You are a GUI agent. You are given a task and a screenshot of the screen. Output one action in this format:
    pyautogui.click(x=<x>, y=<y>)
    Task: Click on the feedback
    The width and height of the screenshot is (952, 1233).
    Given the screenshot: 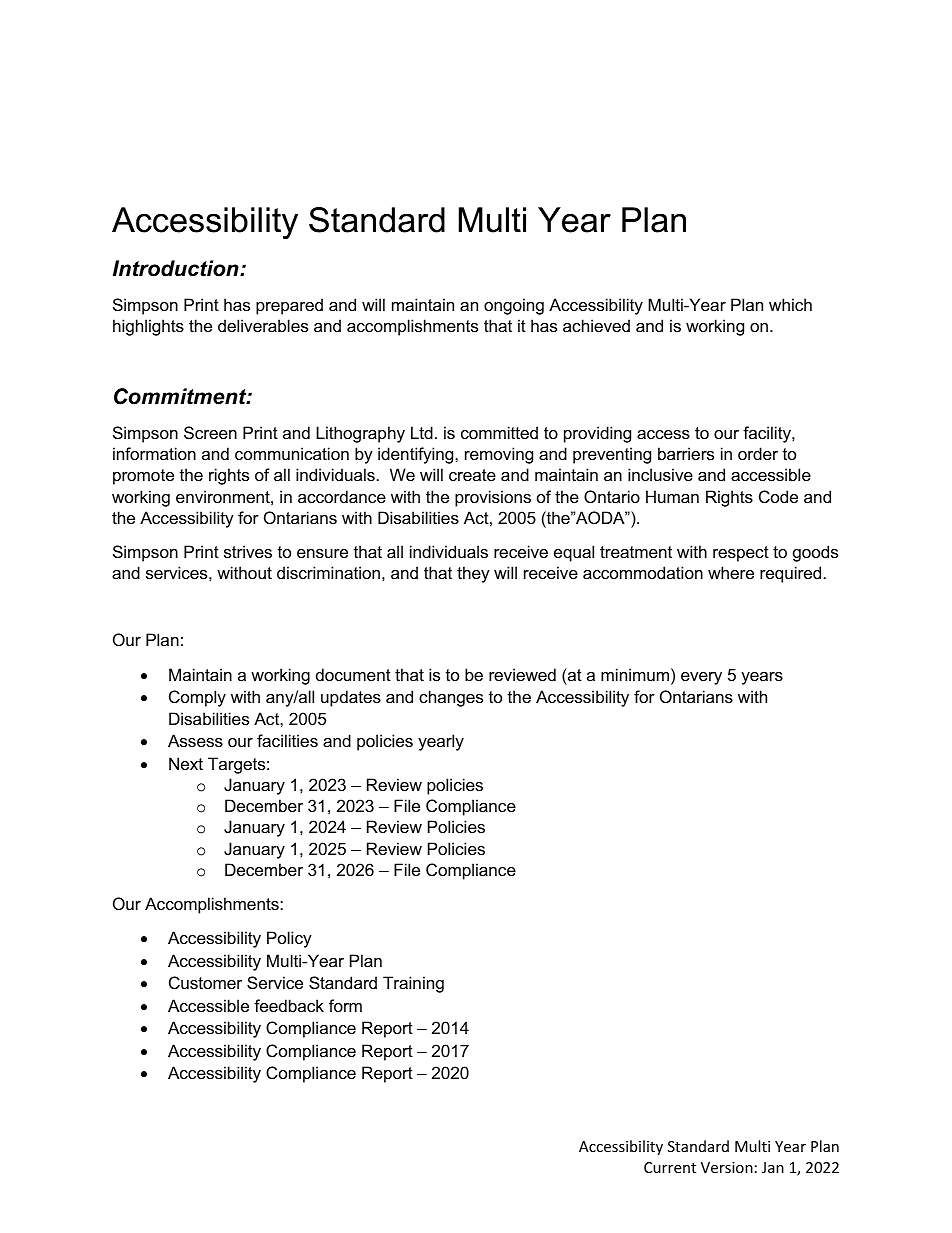 What is the action you would take?
    pyautogui.click(x=289, y=1005)
